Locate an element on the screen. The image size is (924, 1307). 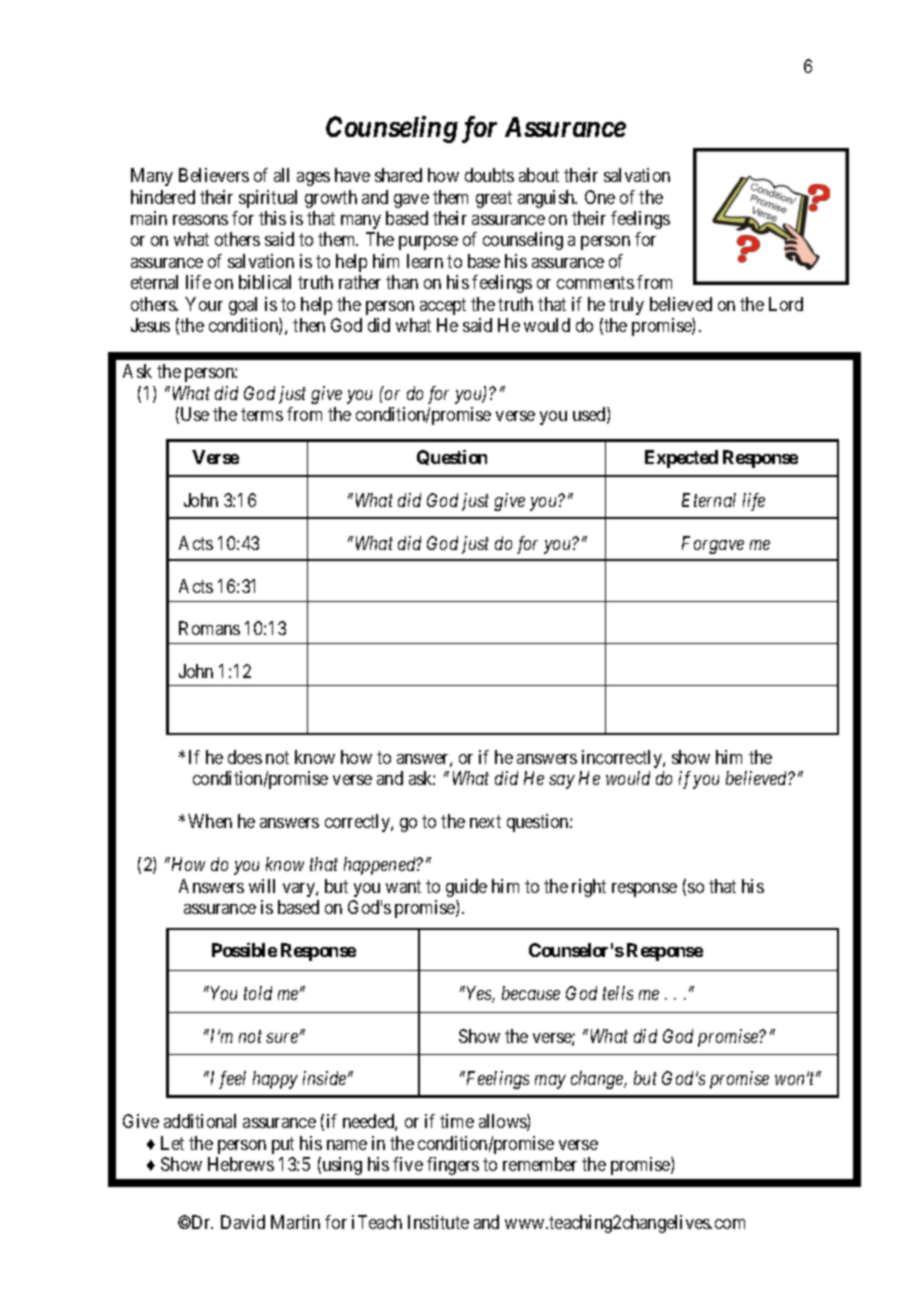
truly is located at coordinates (626, 306).
